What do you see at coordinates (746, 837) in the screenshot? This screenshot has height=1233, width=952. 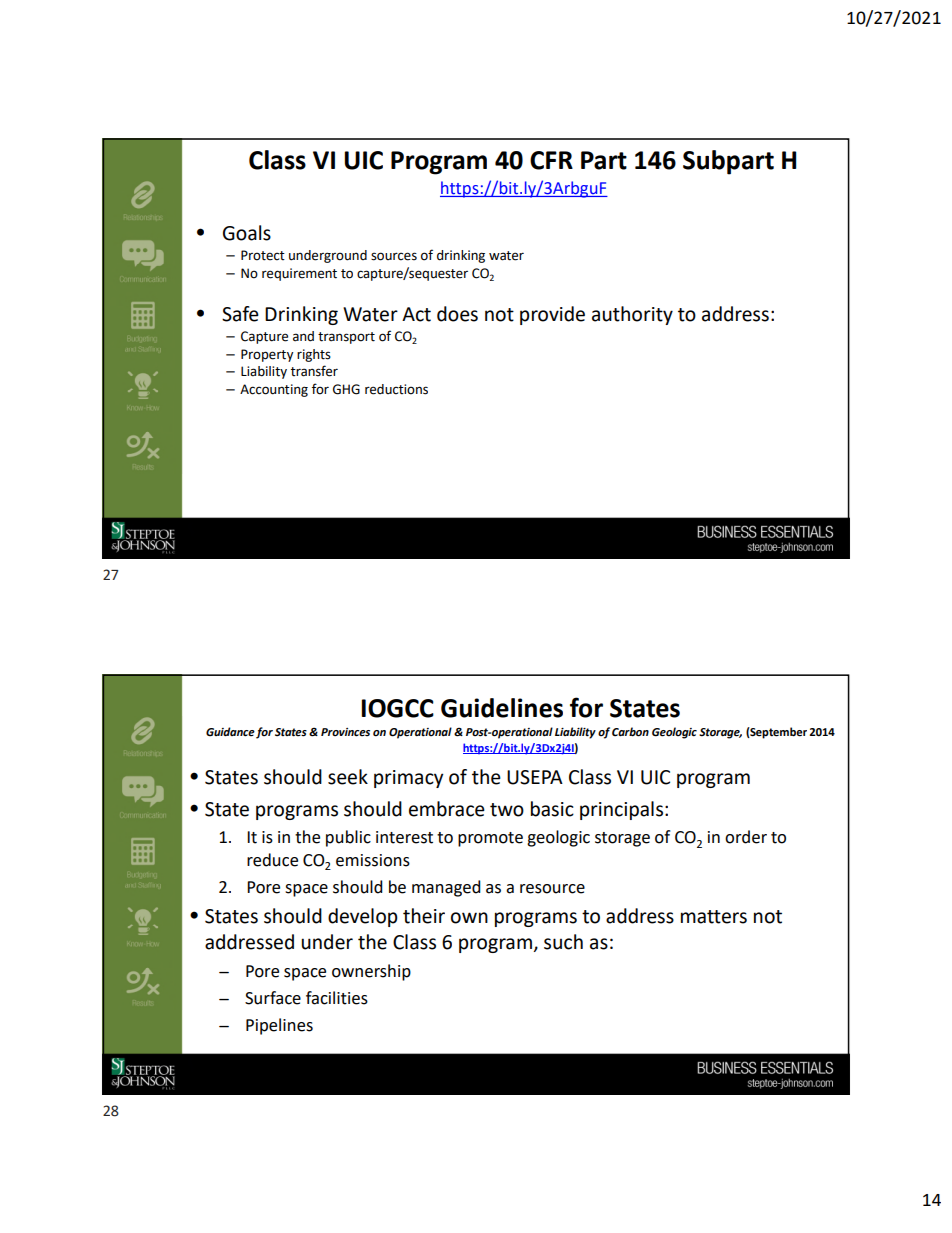 I see `order` at bounding box center [746, 837].
